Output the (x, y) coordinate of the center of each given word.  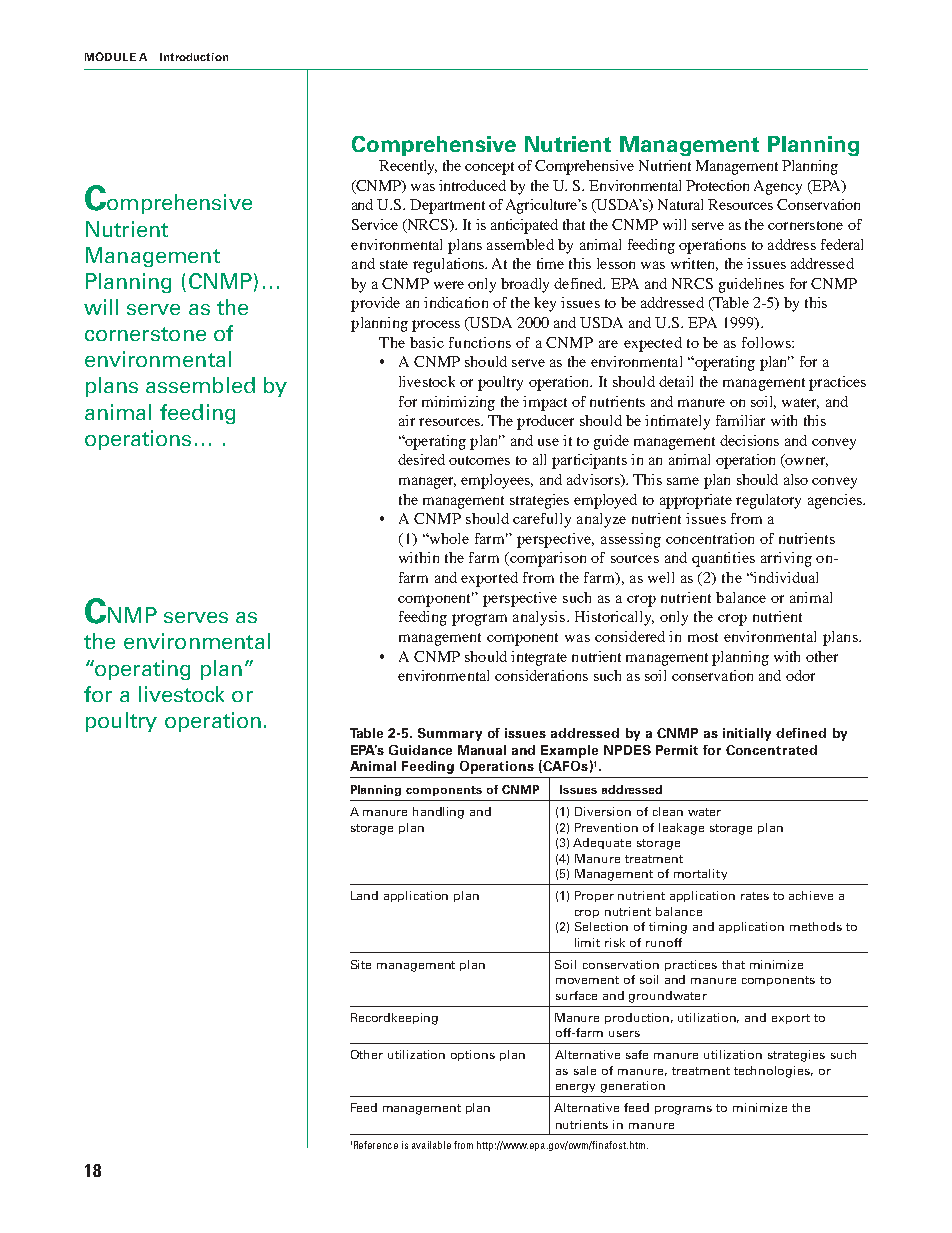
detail (676, 381)
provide (375, 304)
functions (480, 342)
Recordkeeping (394, 1019)
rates (755, 896)
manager (427, 483)
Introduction (194, 57)
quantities (723, 559)
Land (364, 895)
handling (438, 813)
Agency (778, 187)
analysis (539, 618)
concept (489, 168)
